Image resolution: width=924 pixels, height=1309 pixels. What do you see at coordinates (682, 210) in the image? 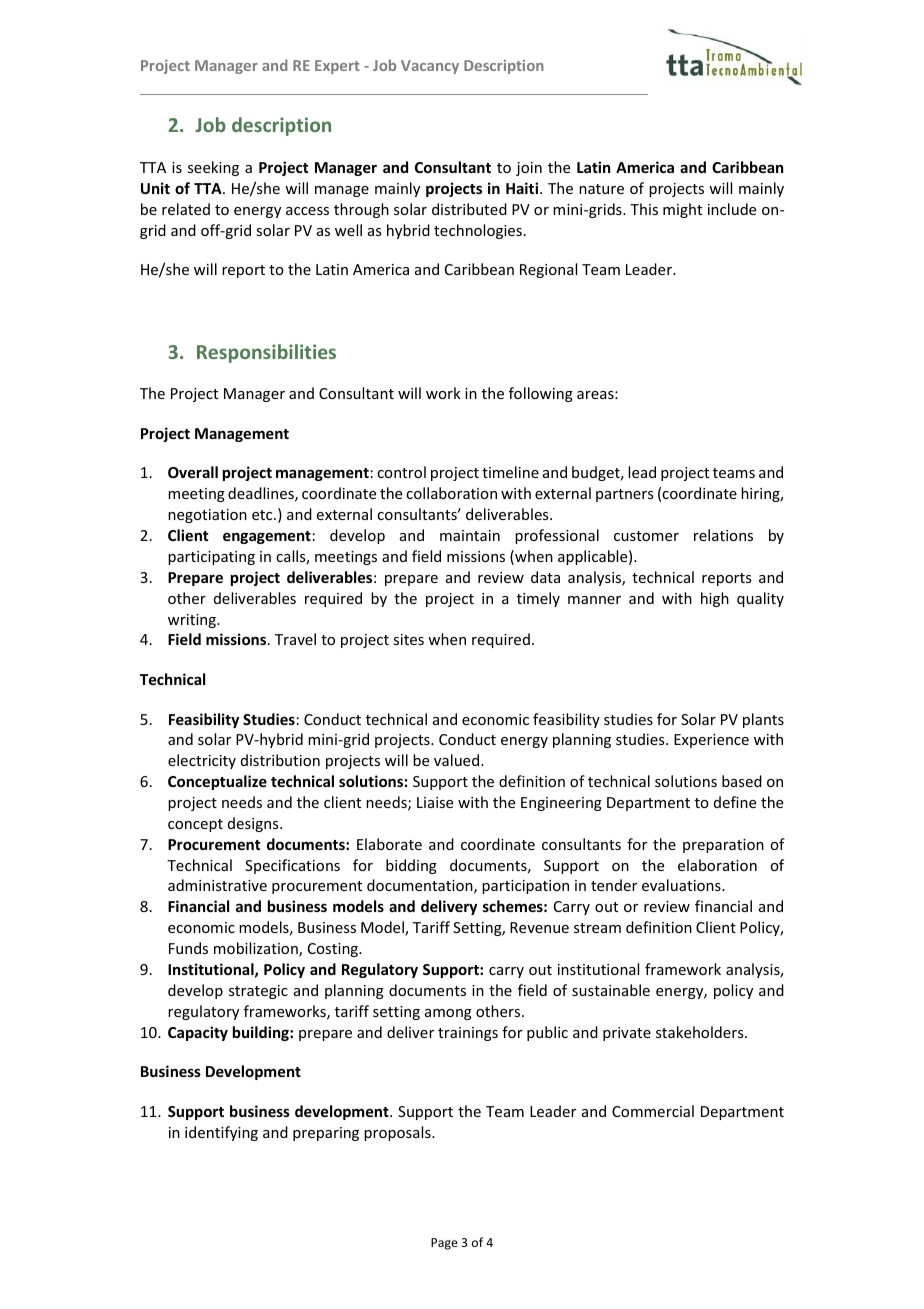
I see `might` at bounding box center [682, 210].
